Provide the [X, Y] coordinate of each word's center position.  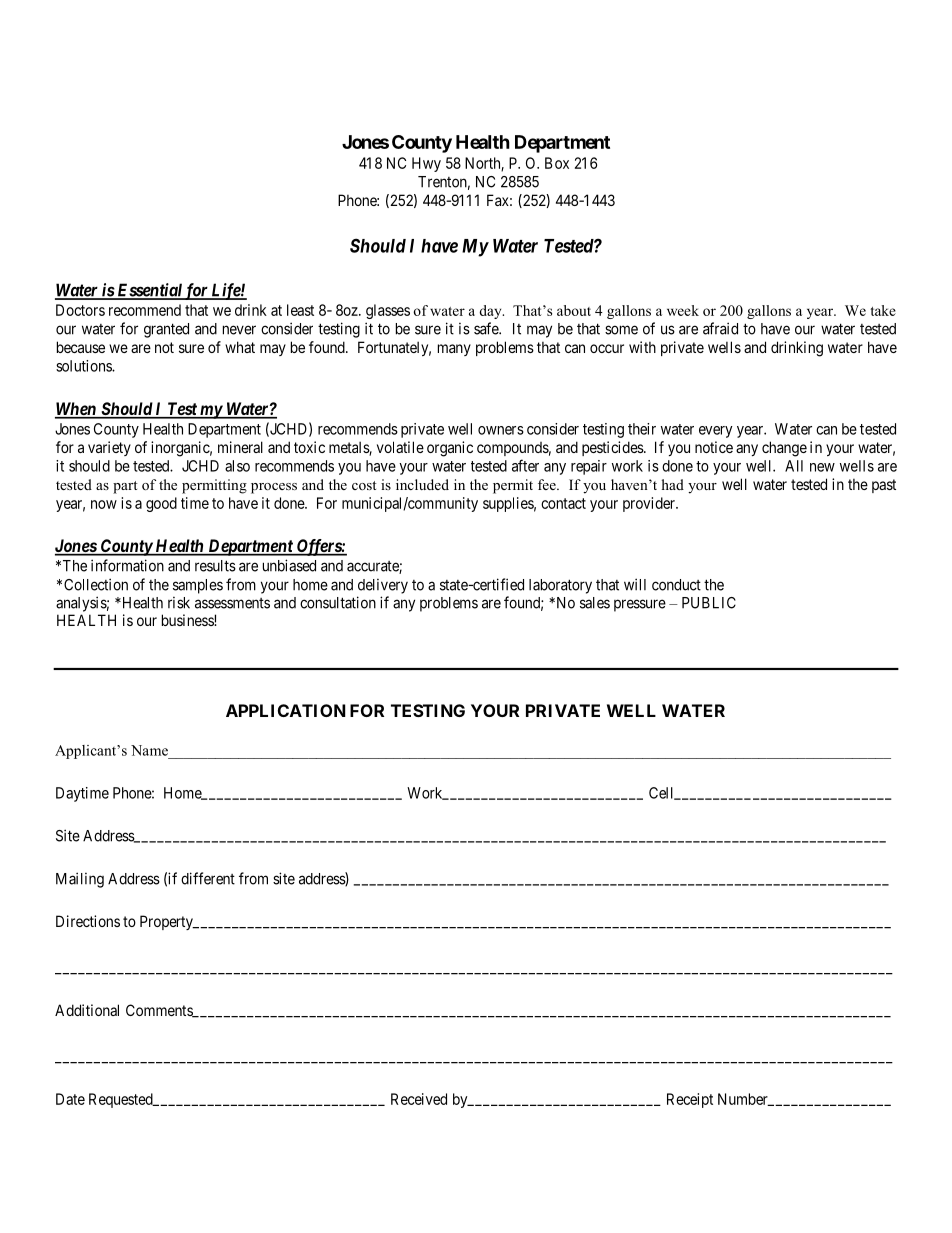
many [454, 350]
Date [70, 1099]
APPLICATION [286, 710]
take [883, 310]
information [127, 565]
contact [563, 503]
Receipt [690, 1100]
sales [595, 603]
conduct [676, 585]
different [208, 878]
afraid [720, 328]
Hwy [426, 164]
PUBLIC [709, 603]
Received [419, 1099]
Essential [149, 291]
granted [166, 330]
